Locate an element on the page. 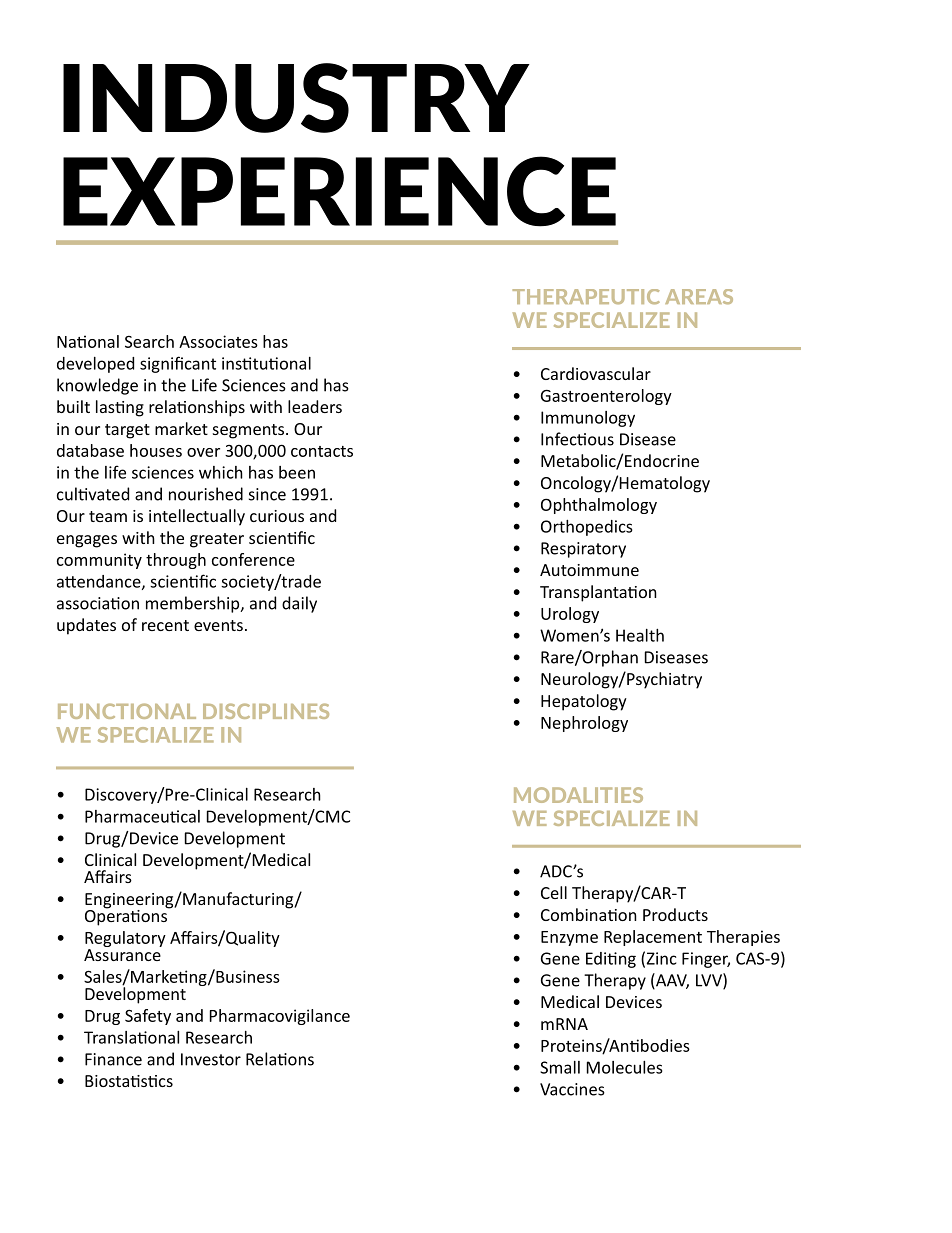 The image size is (952, 1233). Translational is located at coordinates (131, 1037).
